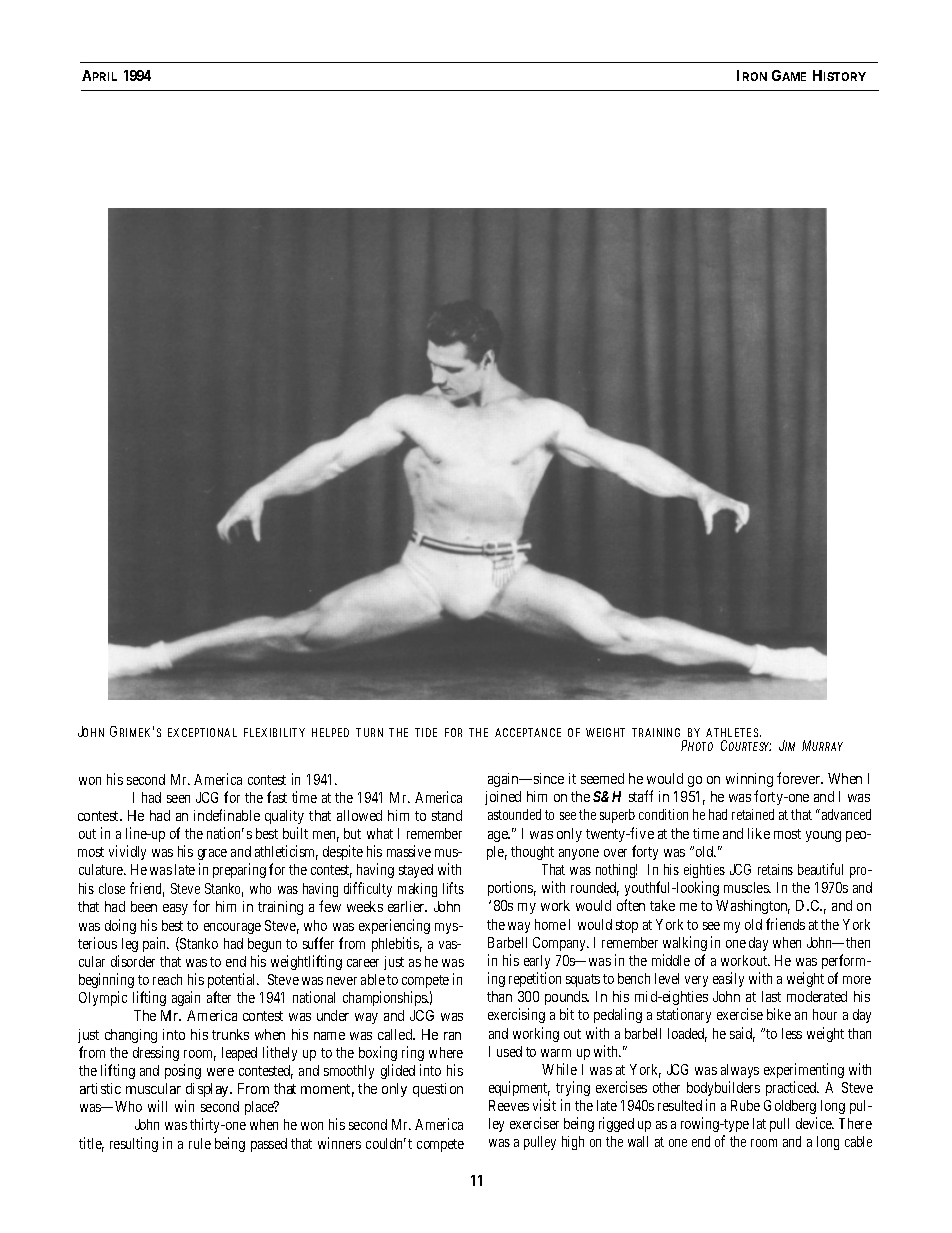 This screenshot has width=952, height=1233. Describe the element at coordinates (230, 1034) in the screenshot. I see `trunks` at that location.
